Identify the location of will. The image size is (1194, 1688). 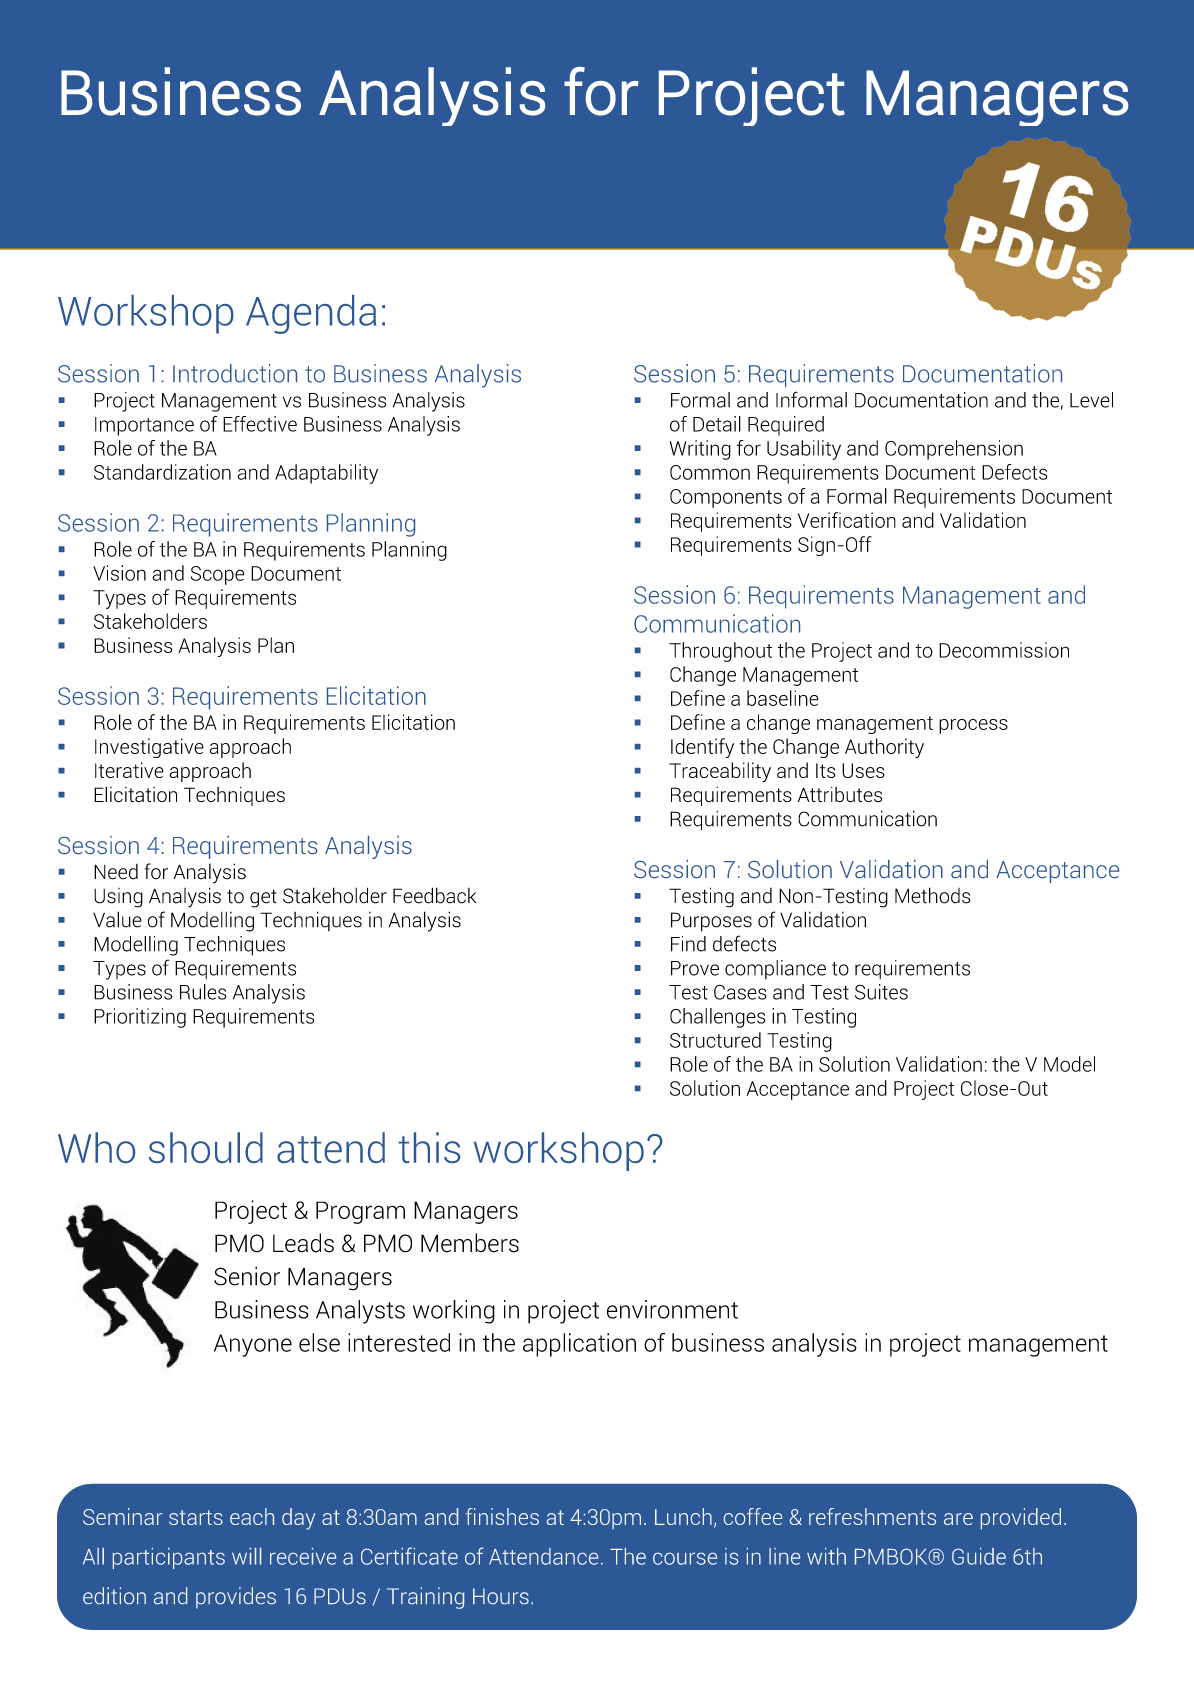
(246, 1556).
